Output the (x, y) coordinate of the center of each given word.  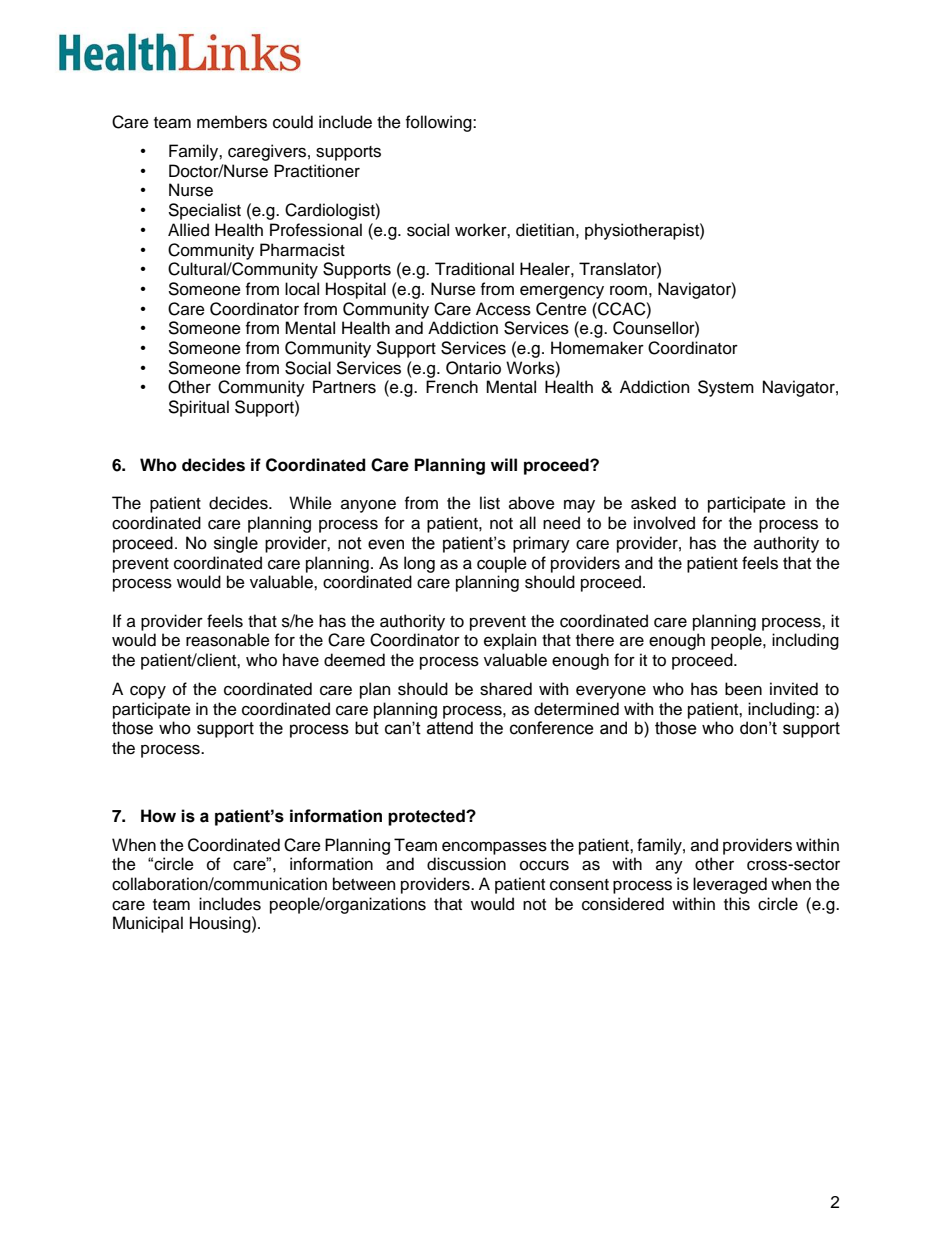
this (737, 904)
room (628, 291)
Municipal (148, 924)
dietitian (545, 230)
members (232, 122)
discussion (466, 864)
